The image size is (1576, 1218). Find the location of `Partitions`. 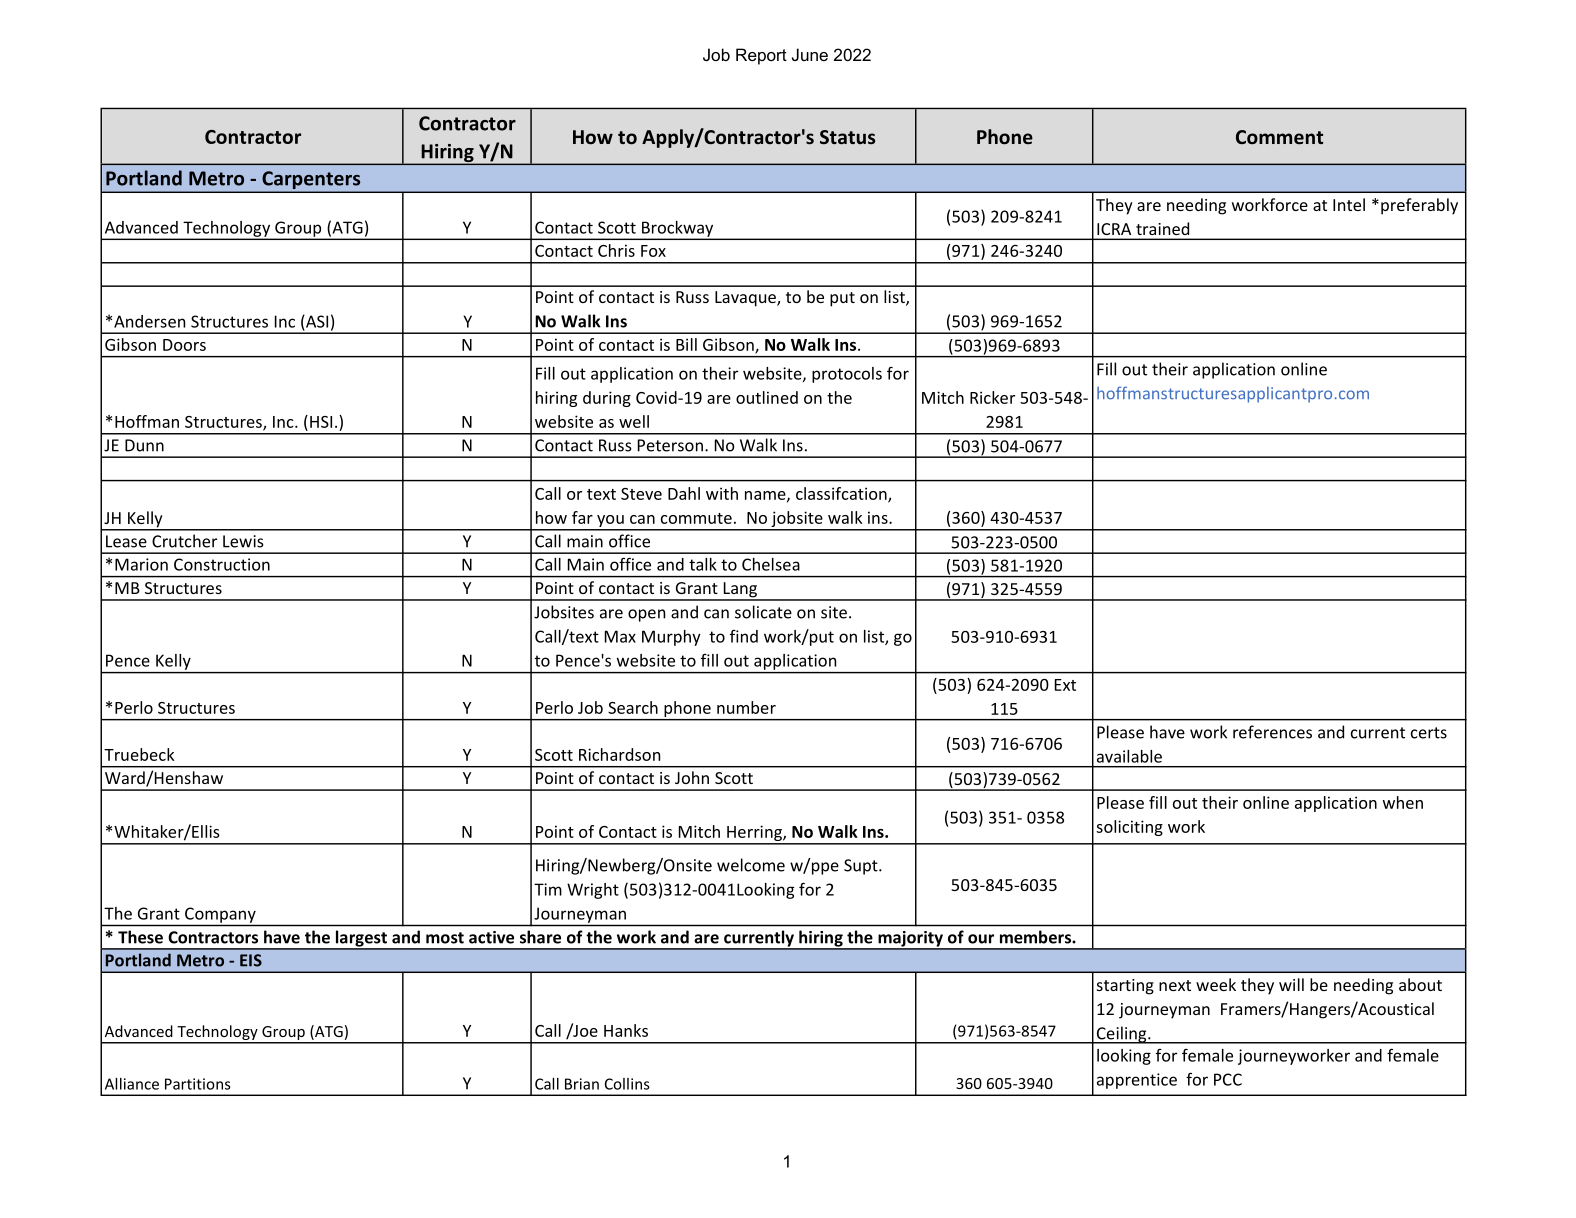

Partitions is located at coordinates (198, 1084).
